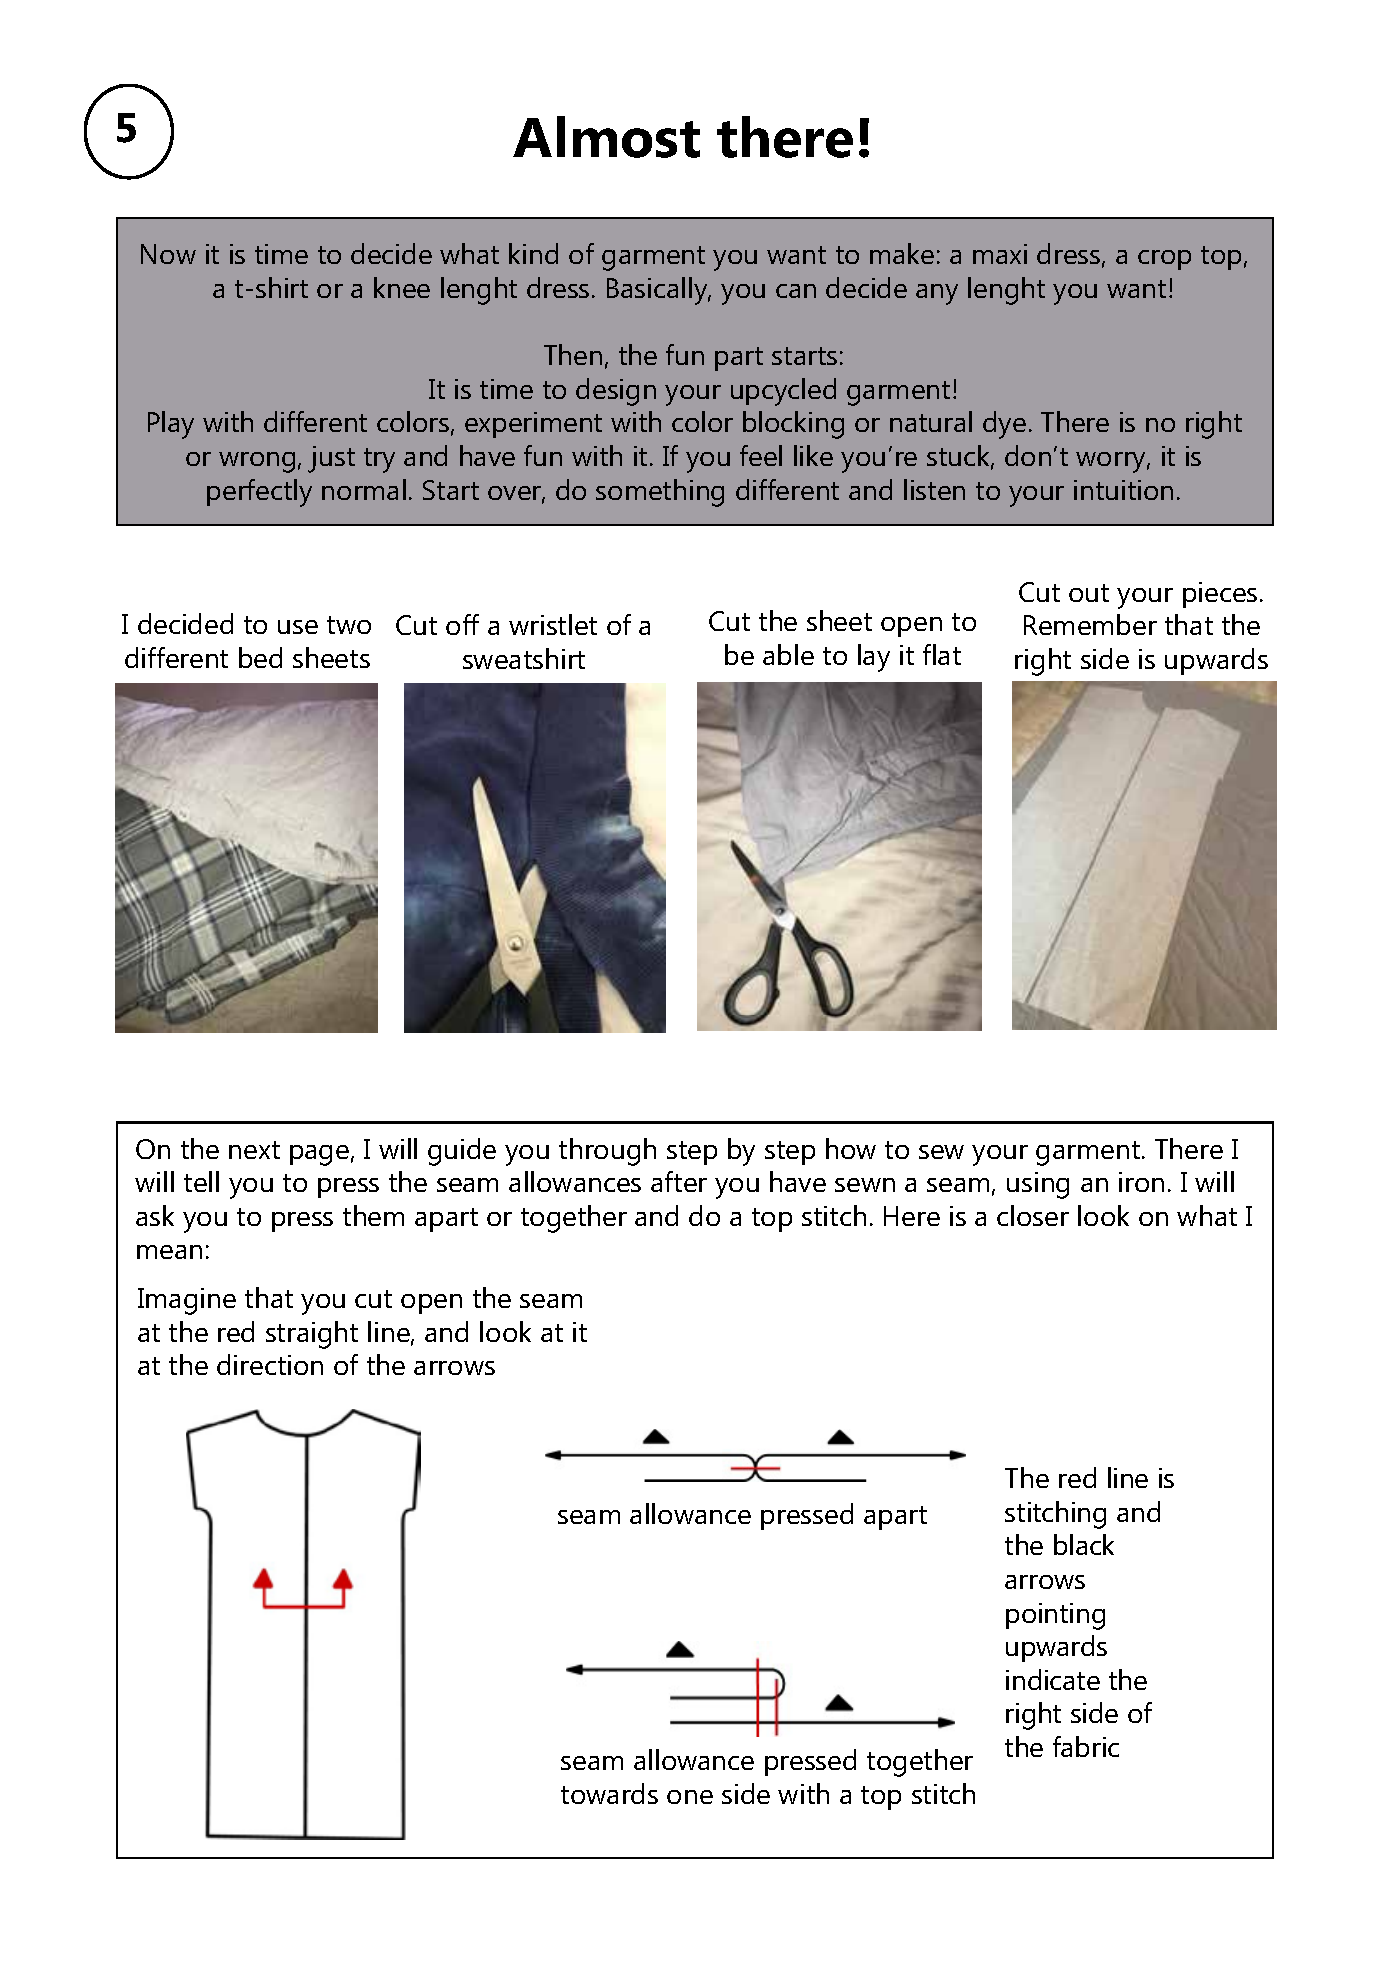  I want to click on able, so click(788, 654).
